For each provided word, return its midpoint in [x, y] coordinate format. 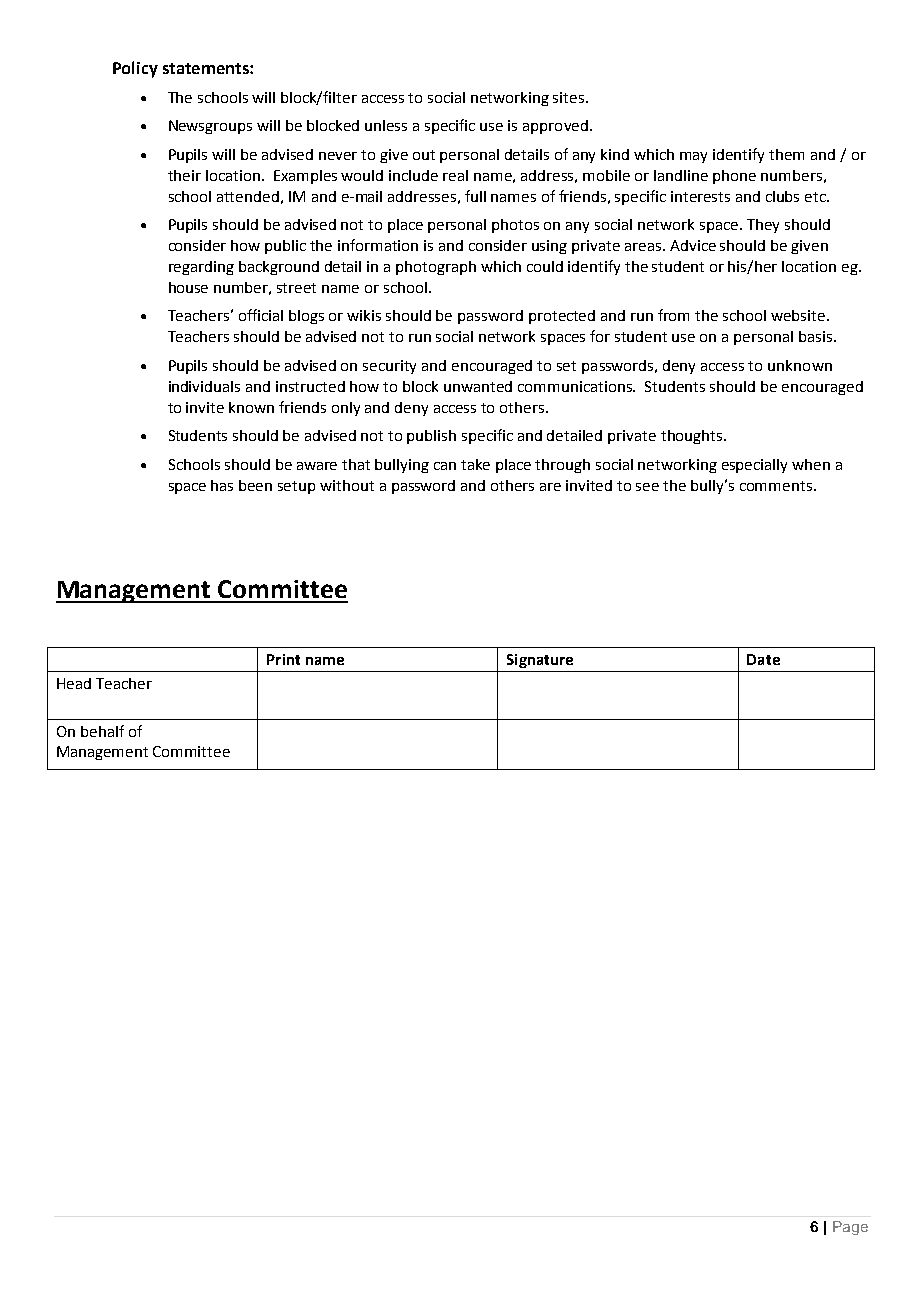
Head [74, 683]
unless [386, 125]
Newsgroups [210, 127]
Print [283, 659]
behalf [102, 731]
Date [763, 659]
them [786, 154]
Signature [540, 661]
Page [850, 1228]
